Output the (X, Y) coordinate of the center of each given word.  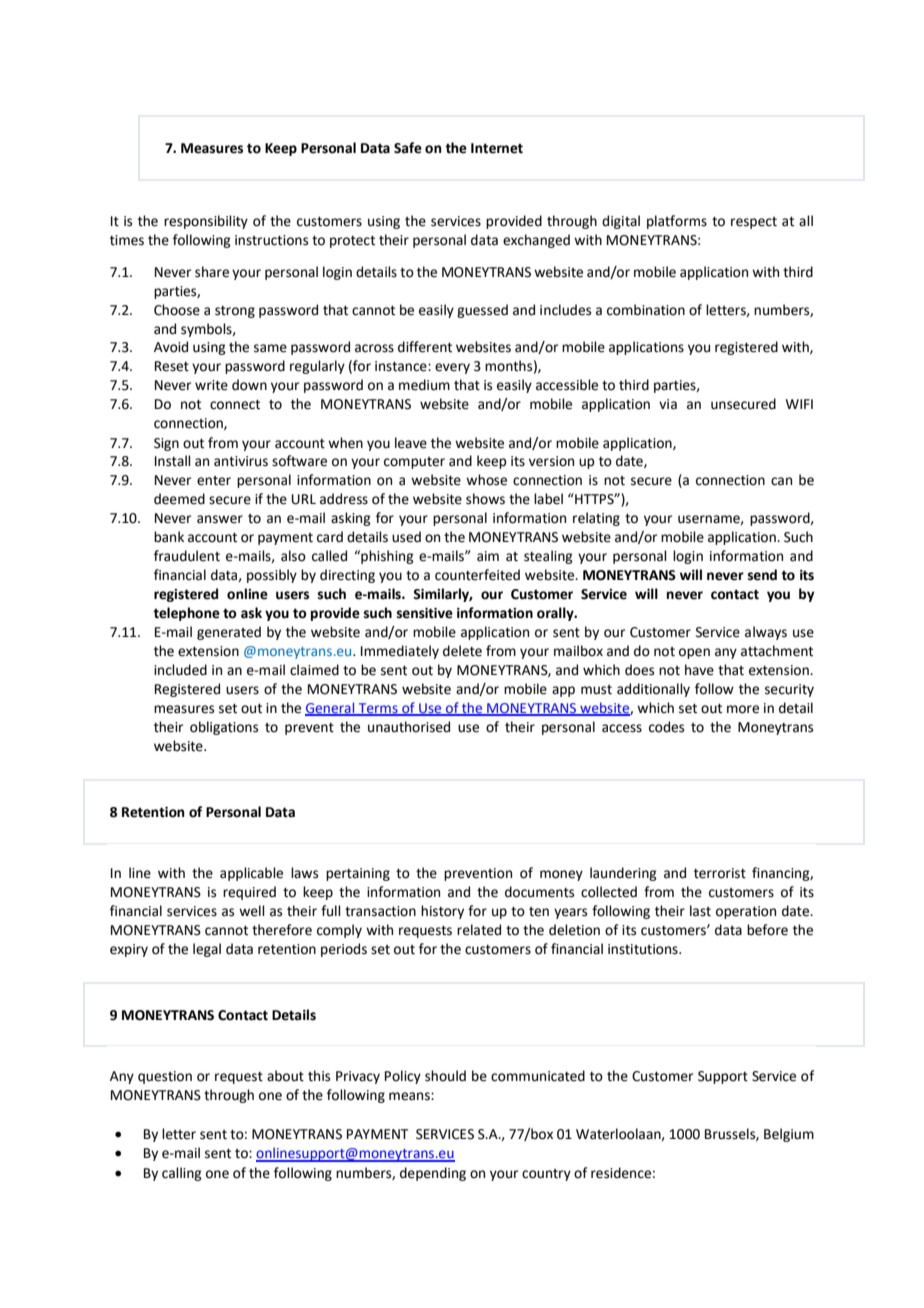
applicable (251, 874)
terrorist (720, 873)
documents (539, 892)
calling (182, 1174)
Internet (497, 148)
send (762, 575)
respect (754, 223)
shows (485, 499)
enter (214, 481)
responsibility (206, 222)
